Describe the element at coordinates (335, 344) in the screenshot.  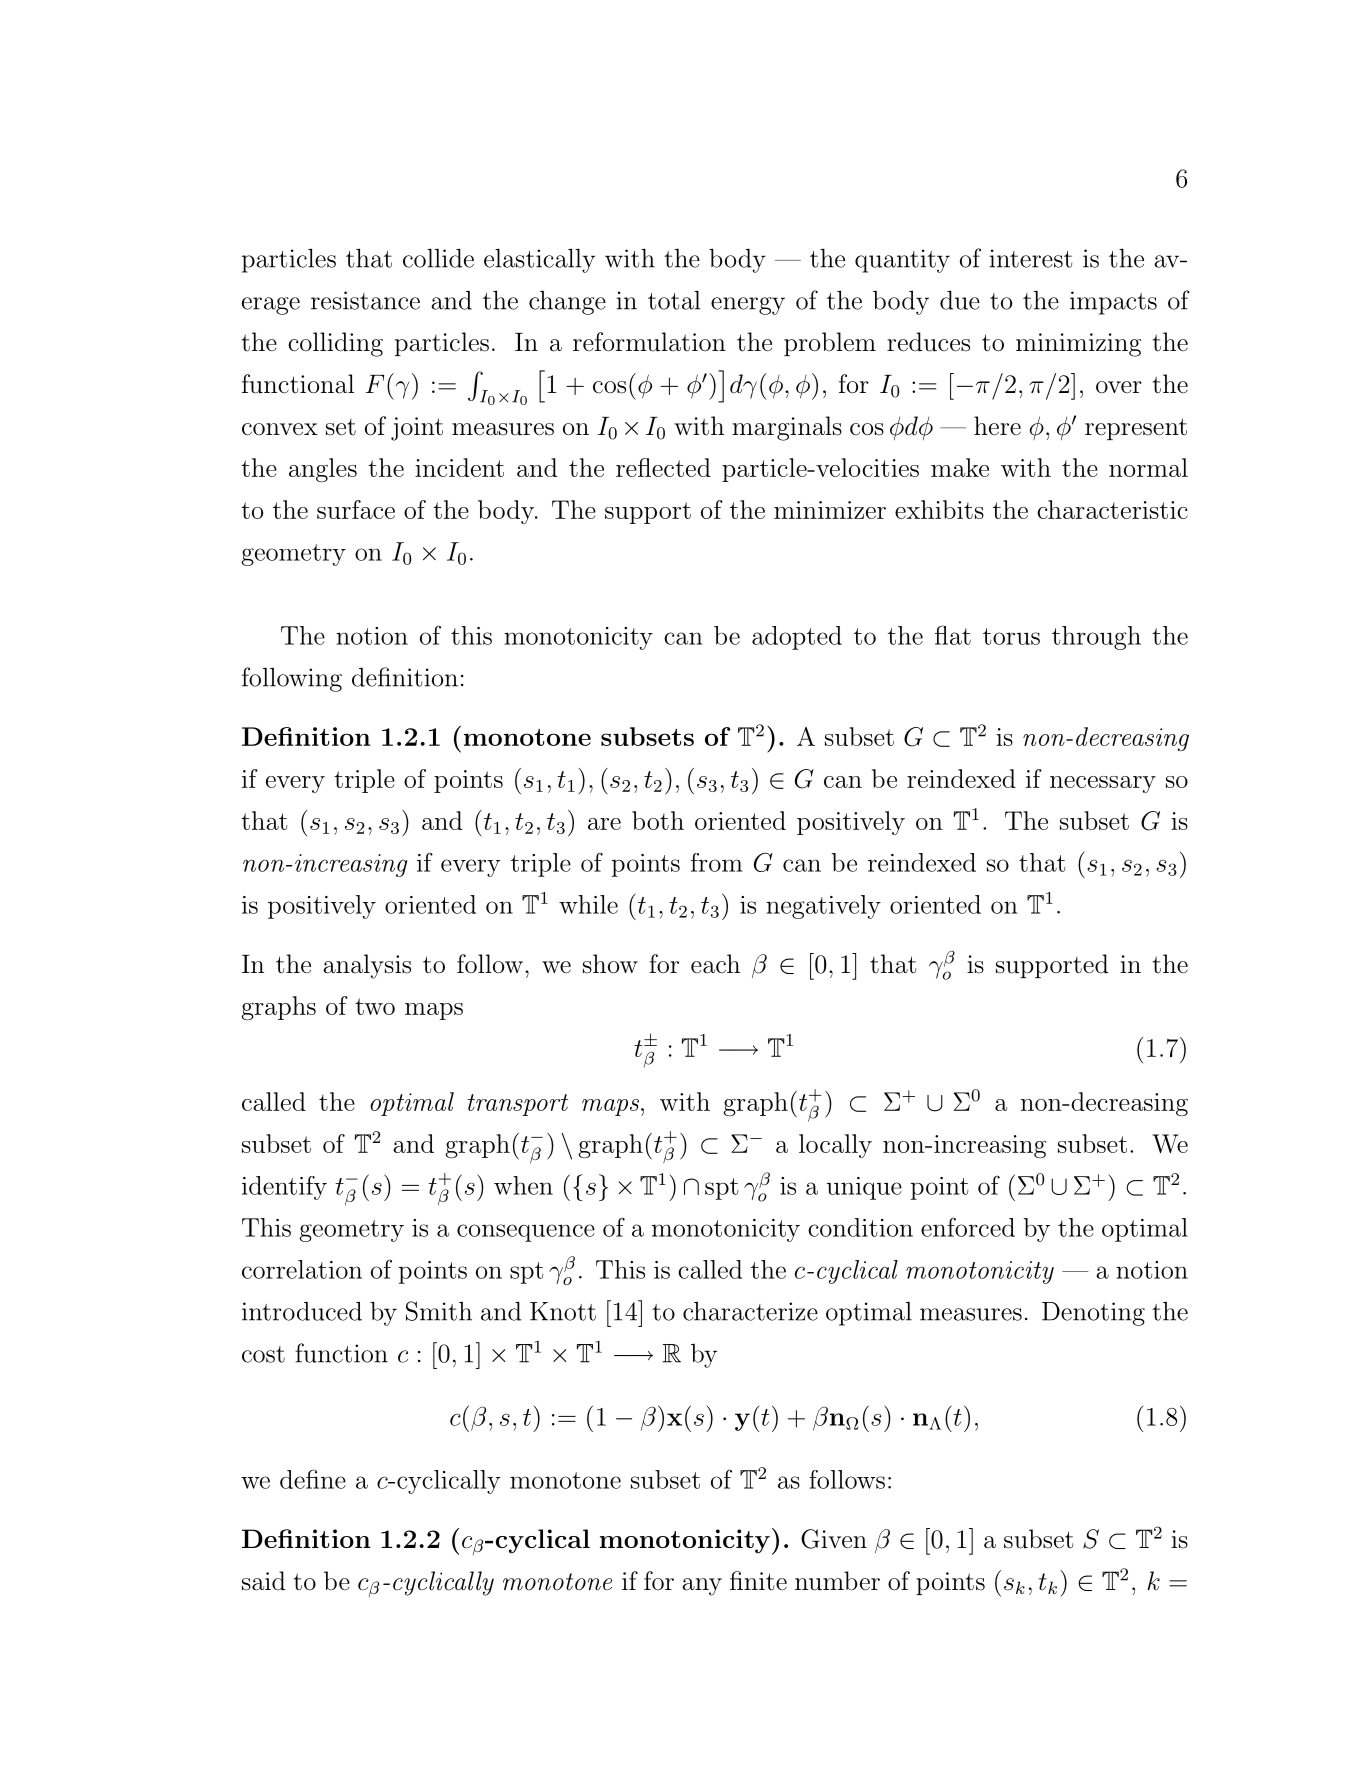
I see `colliding` at that location.
